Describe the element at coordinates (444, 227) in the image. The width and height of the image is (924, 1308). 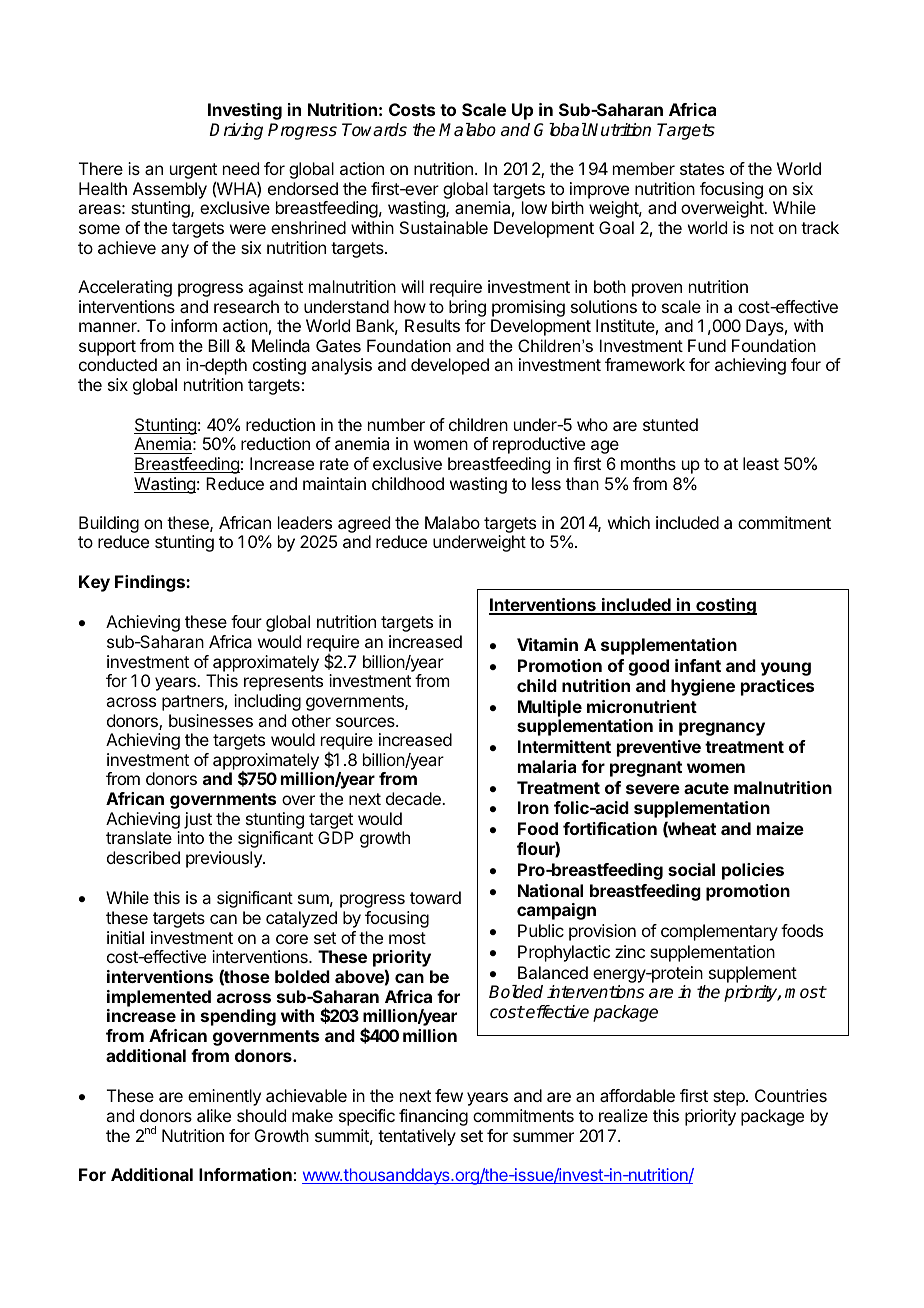
I see `Sustainable` at that location.
